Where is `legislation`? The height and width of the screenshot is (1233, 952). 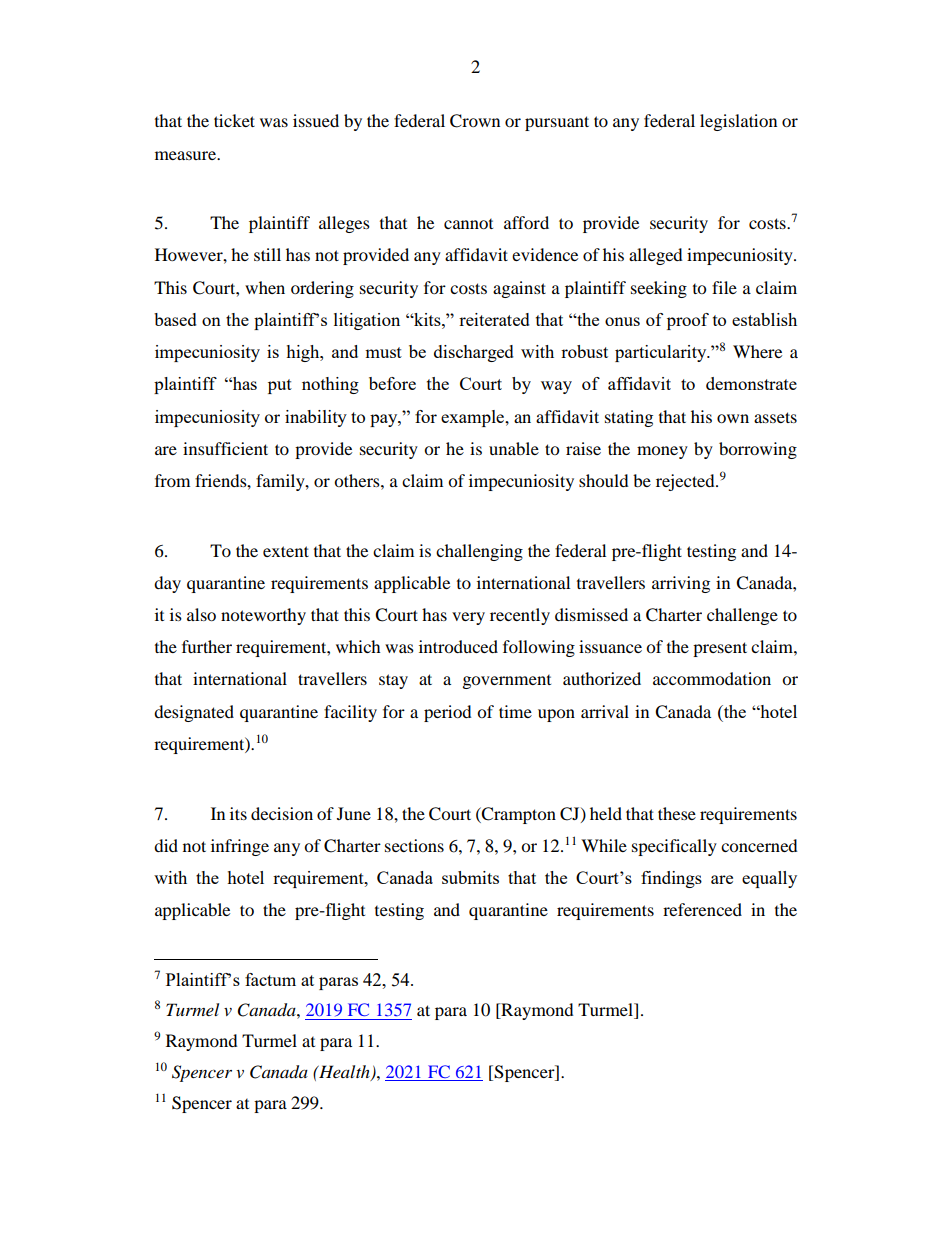 legislation is located at coordinates (738, 122).
